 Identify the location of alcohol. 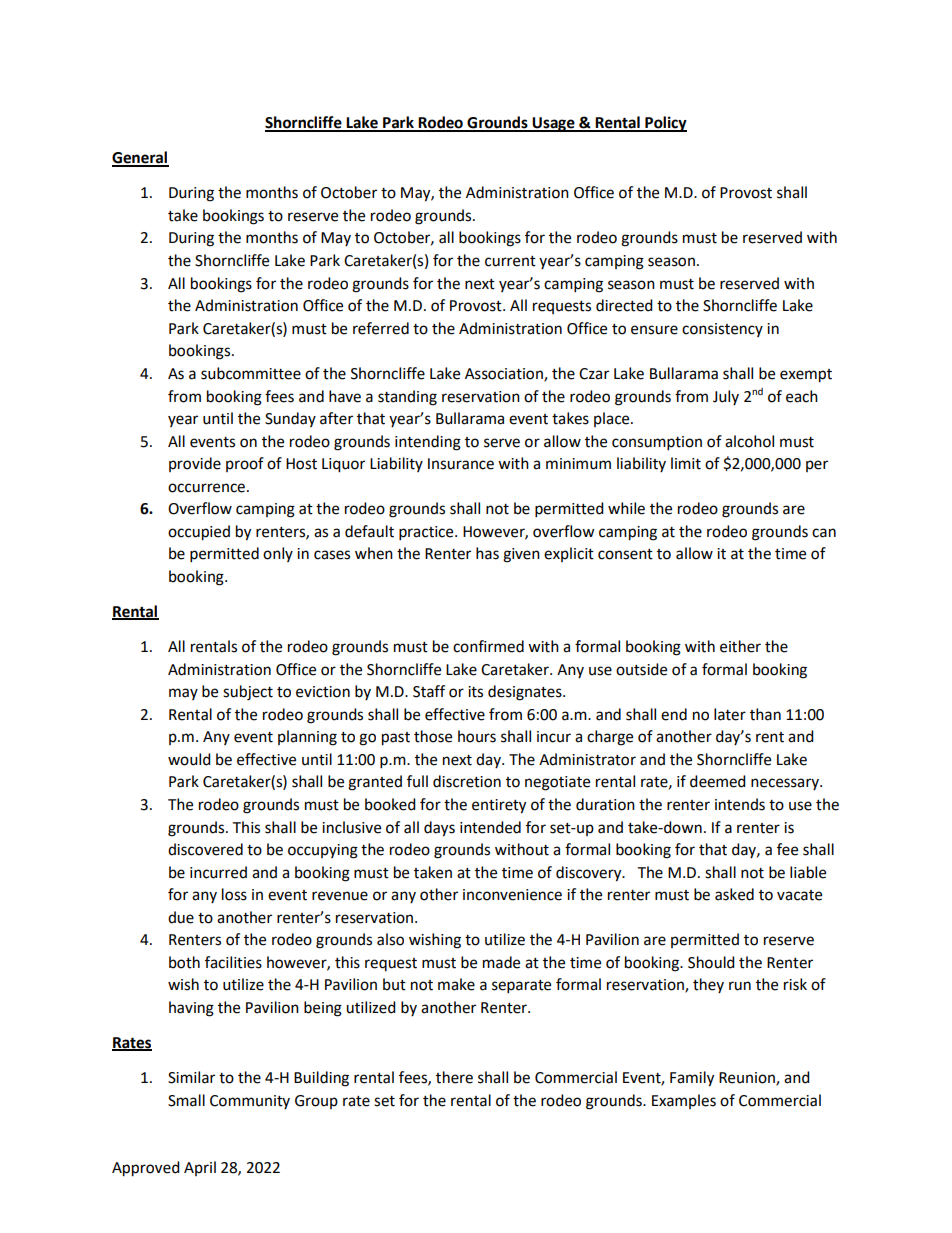
(749, 441).
